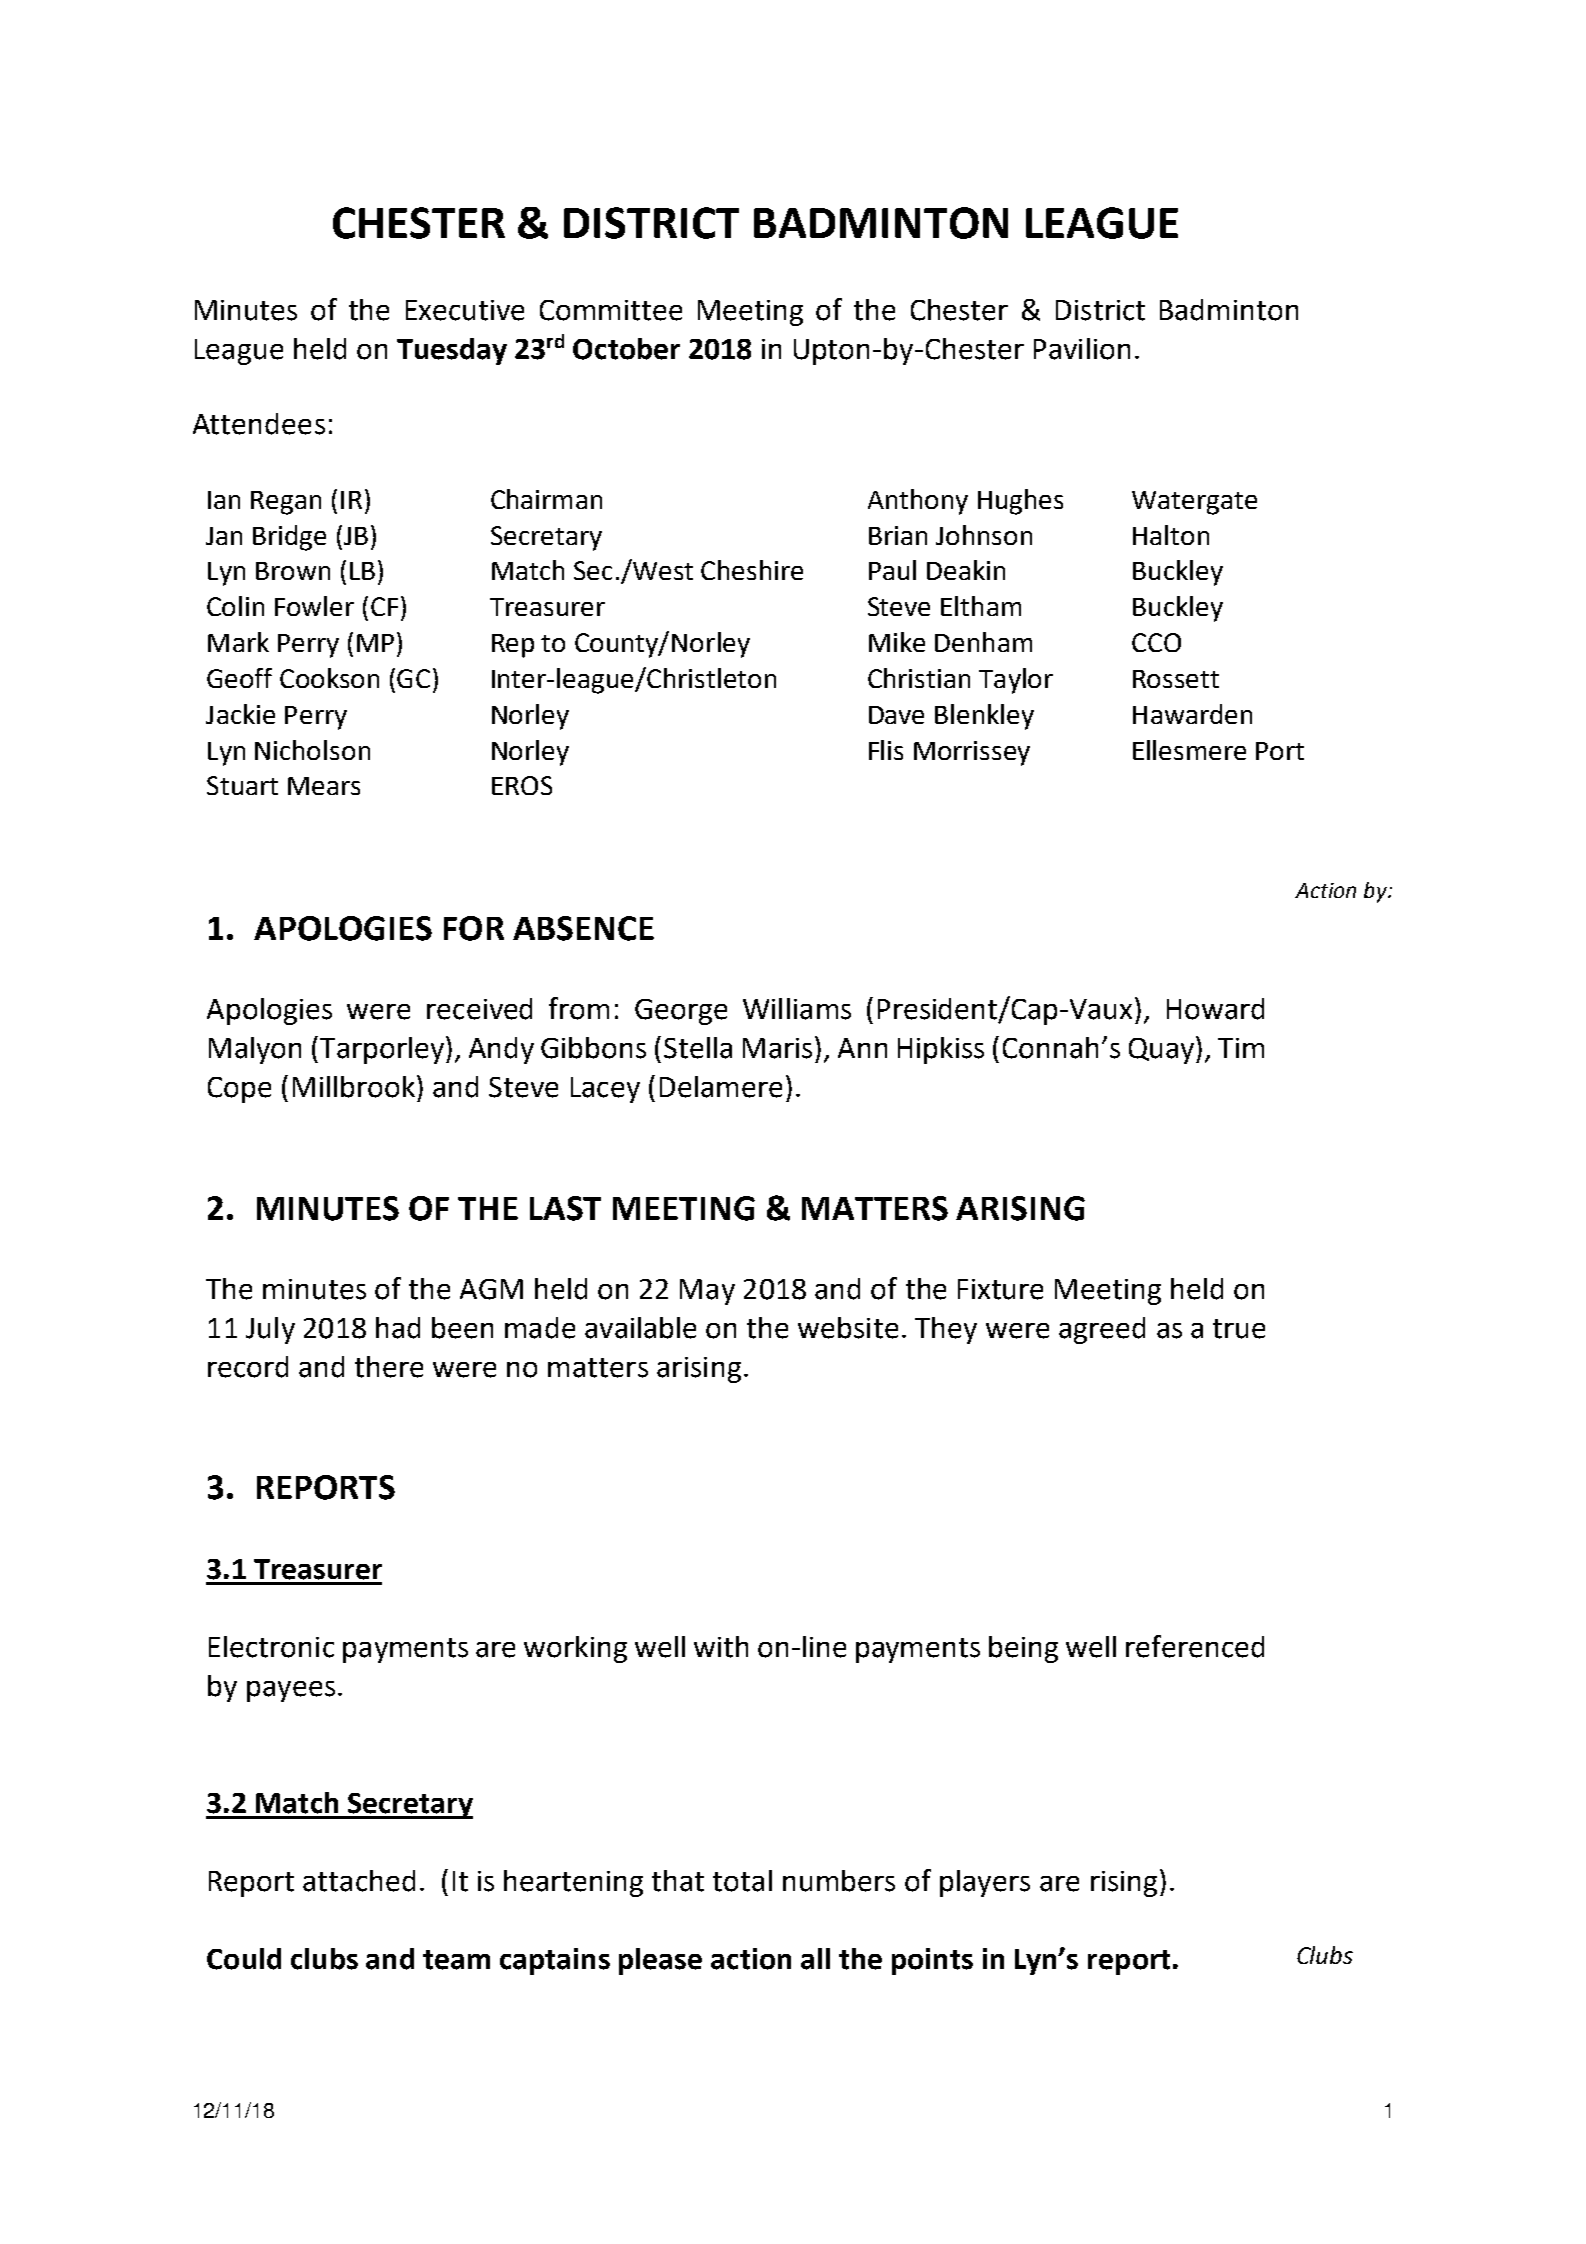  Describe the element at coordinates (452, 351) in the document. I see `Tuesday` at that location.
